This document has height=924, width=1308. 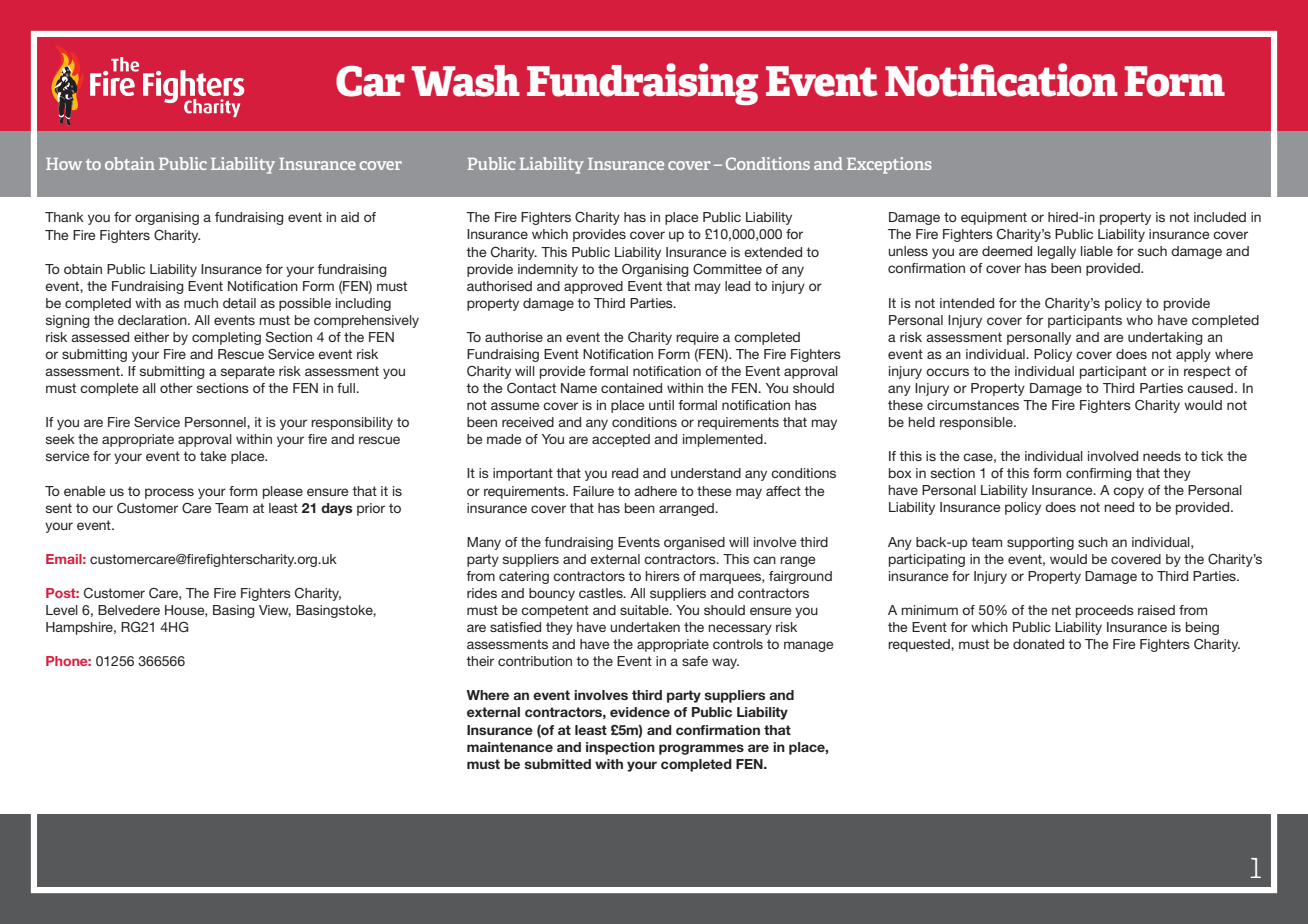 What do you see at coordinates (510, 747) in the document?
I see `maintenance` at bounding box center [510, 747].
